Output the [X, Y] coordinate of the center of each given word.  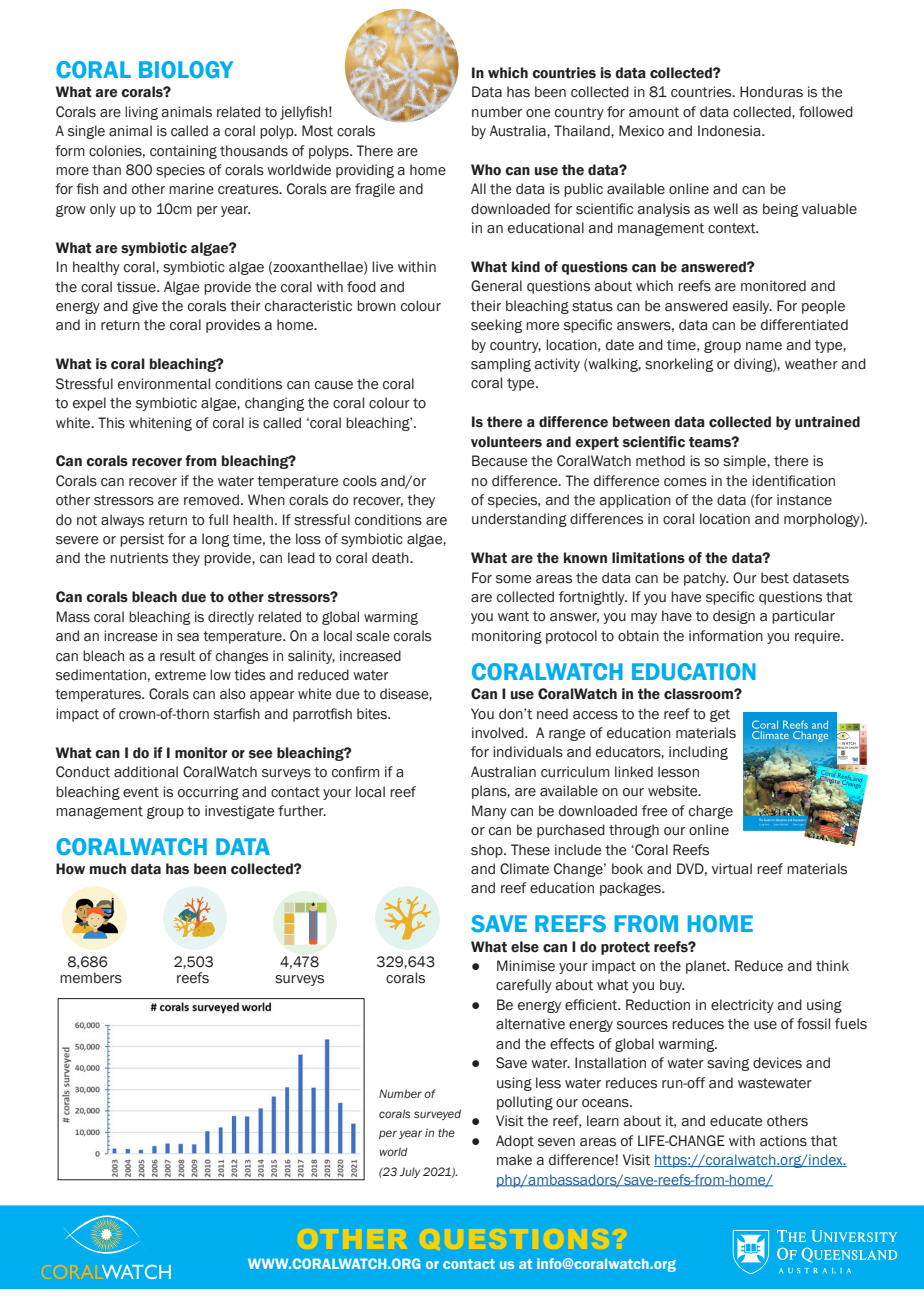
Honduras [771, 92]
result [177, 656]
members [91, 978]
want [513, 616]
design [734, 617]
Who [486, 170]
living [141, 113]
